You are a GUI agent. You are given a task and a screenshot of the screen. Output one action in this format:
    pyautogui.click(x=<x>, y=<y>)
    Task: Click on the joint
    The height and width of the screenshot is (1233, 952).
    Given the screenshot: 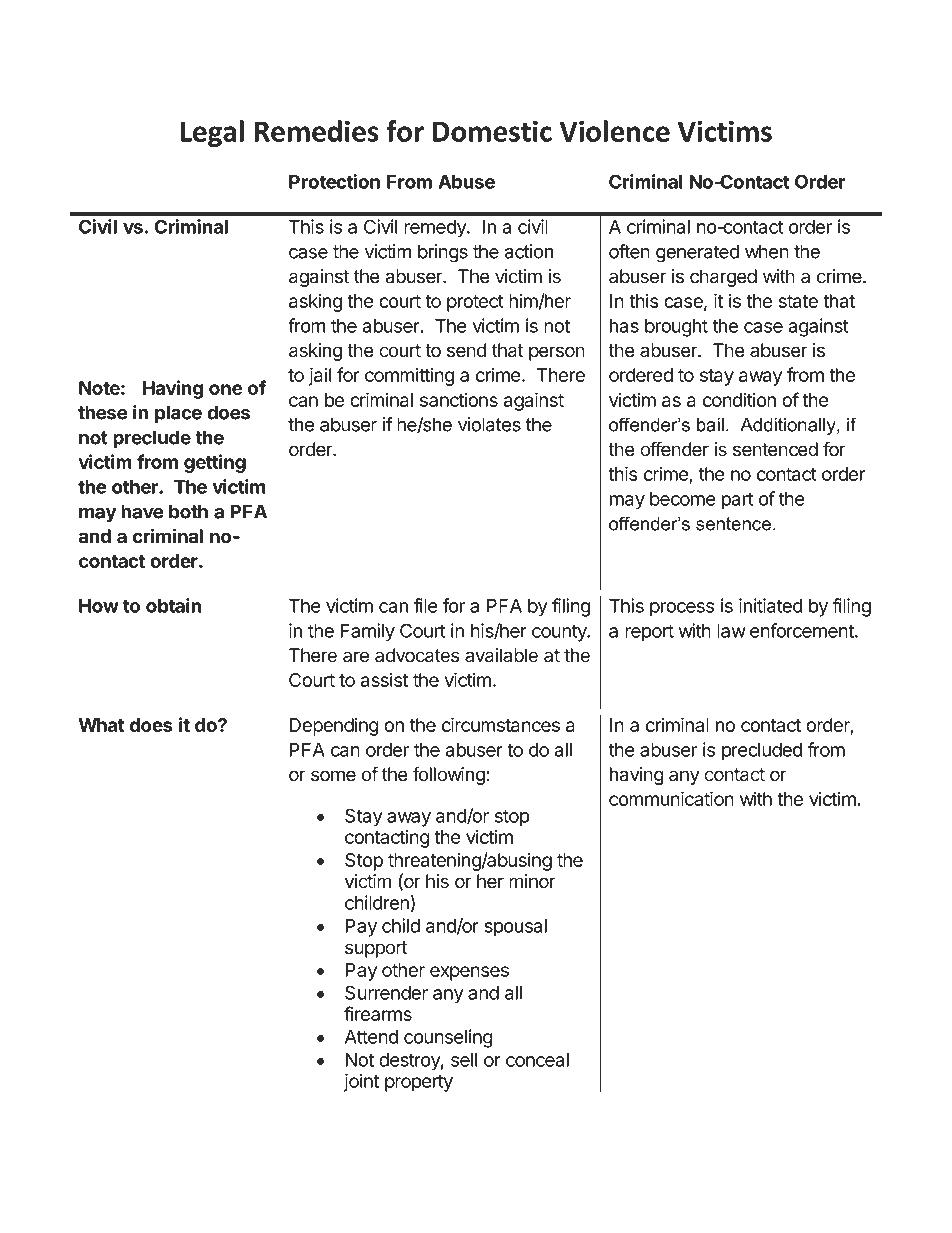 What is the action you would take?
    pyautogui.click(x=361, y=1083)
